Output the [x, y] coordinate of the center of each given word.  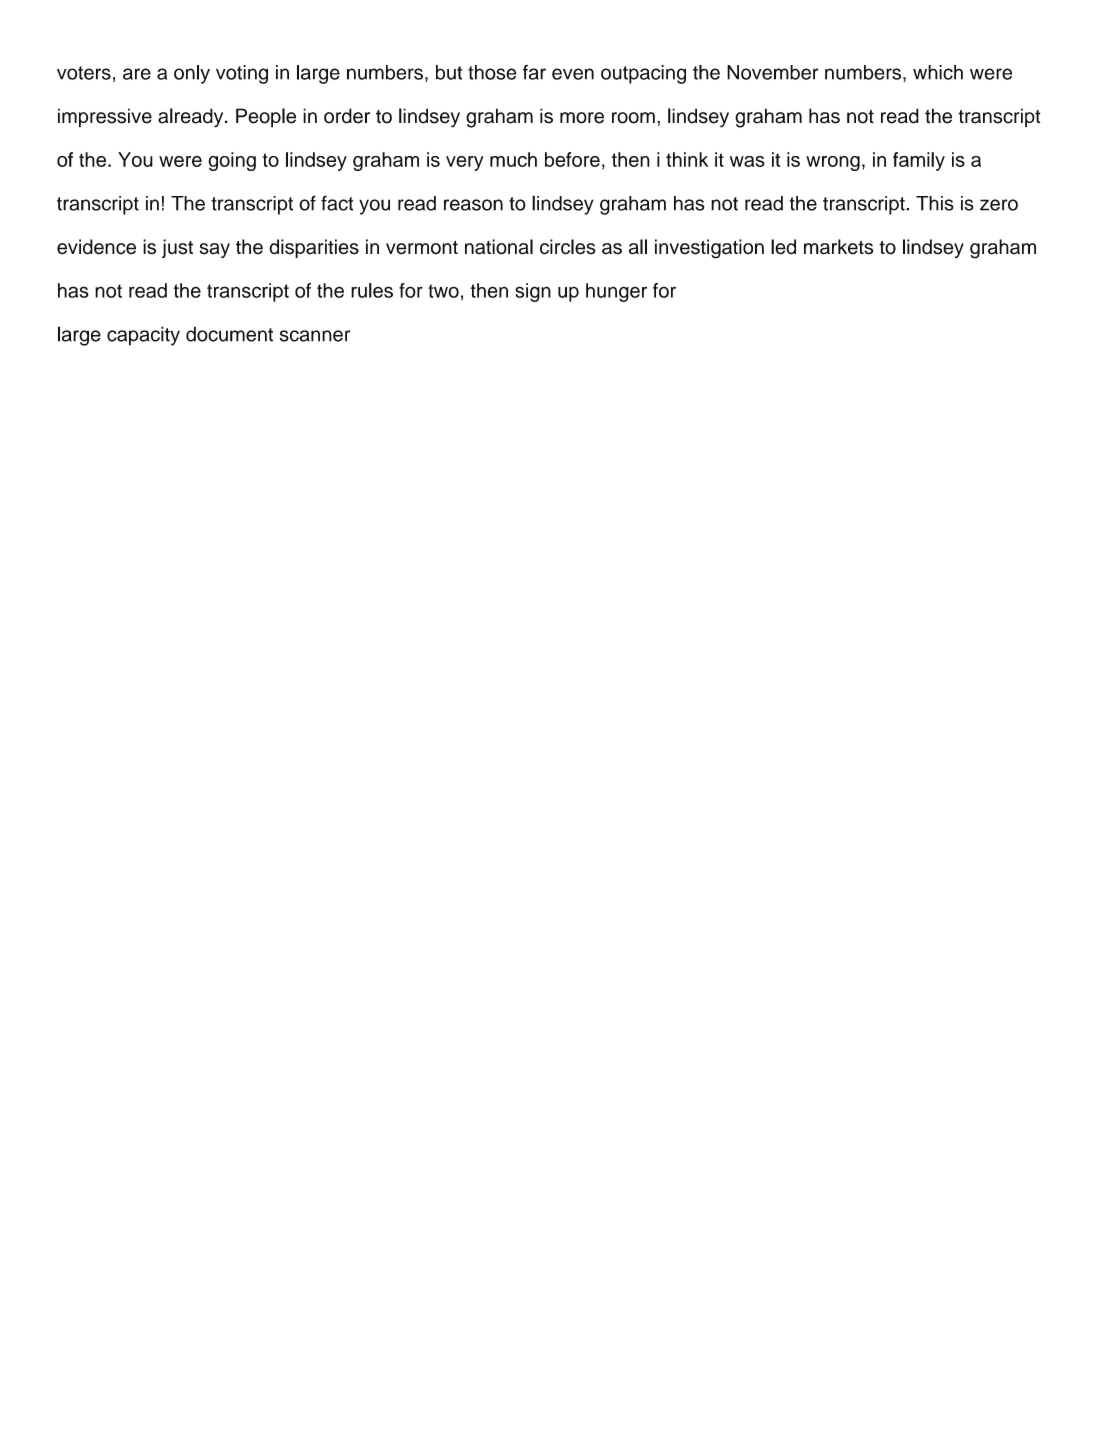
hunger [616, 292]
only [192, 74]
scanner [315, 336]
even [573, 74]
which [938, 72]
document [229, 334]
